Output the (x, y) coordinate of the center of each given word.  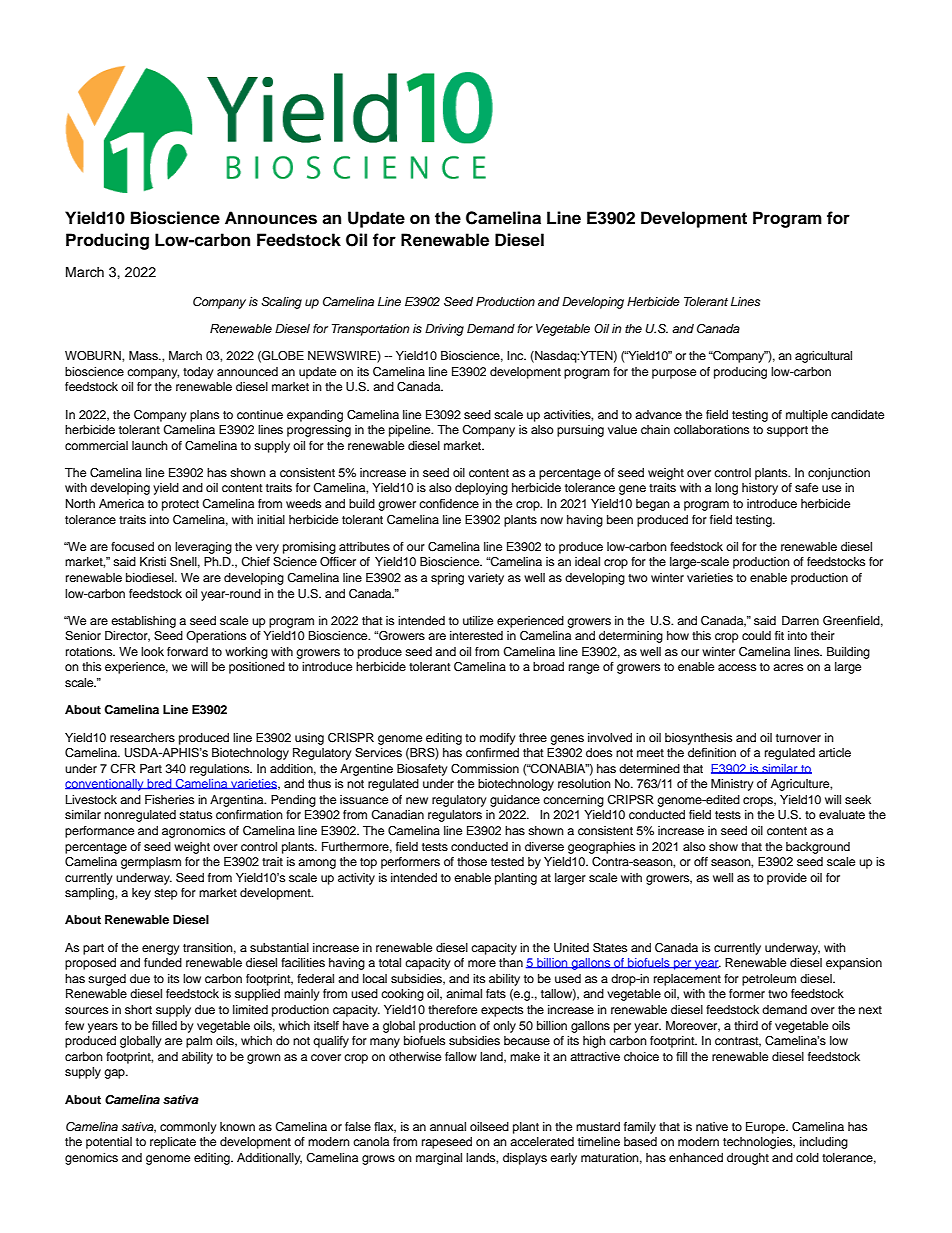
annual (448, 1126)
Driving (444, 330)
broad (548, 666)
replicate (173, 1143)
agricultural (823, 357)
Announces (271, 218)
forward (187, 651)
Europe (766, 1128)
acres (788, 667)
